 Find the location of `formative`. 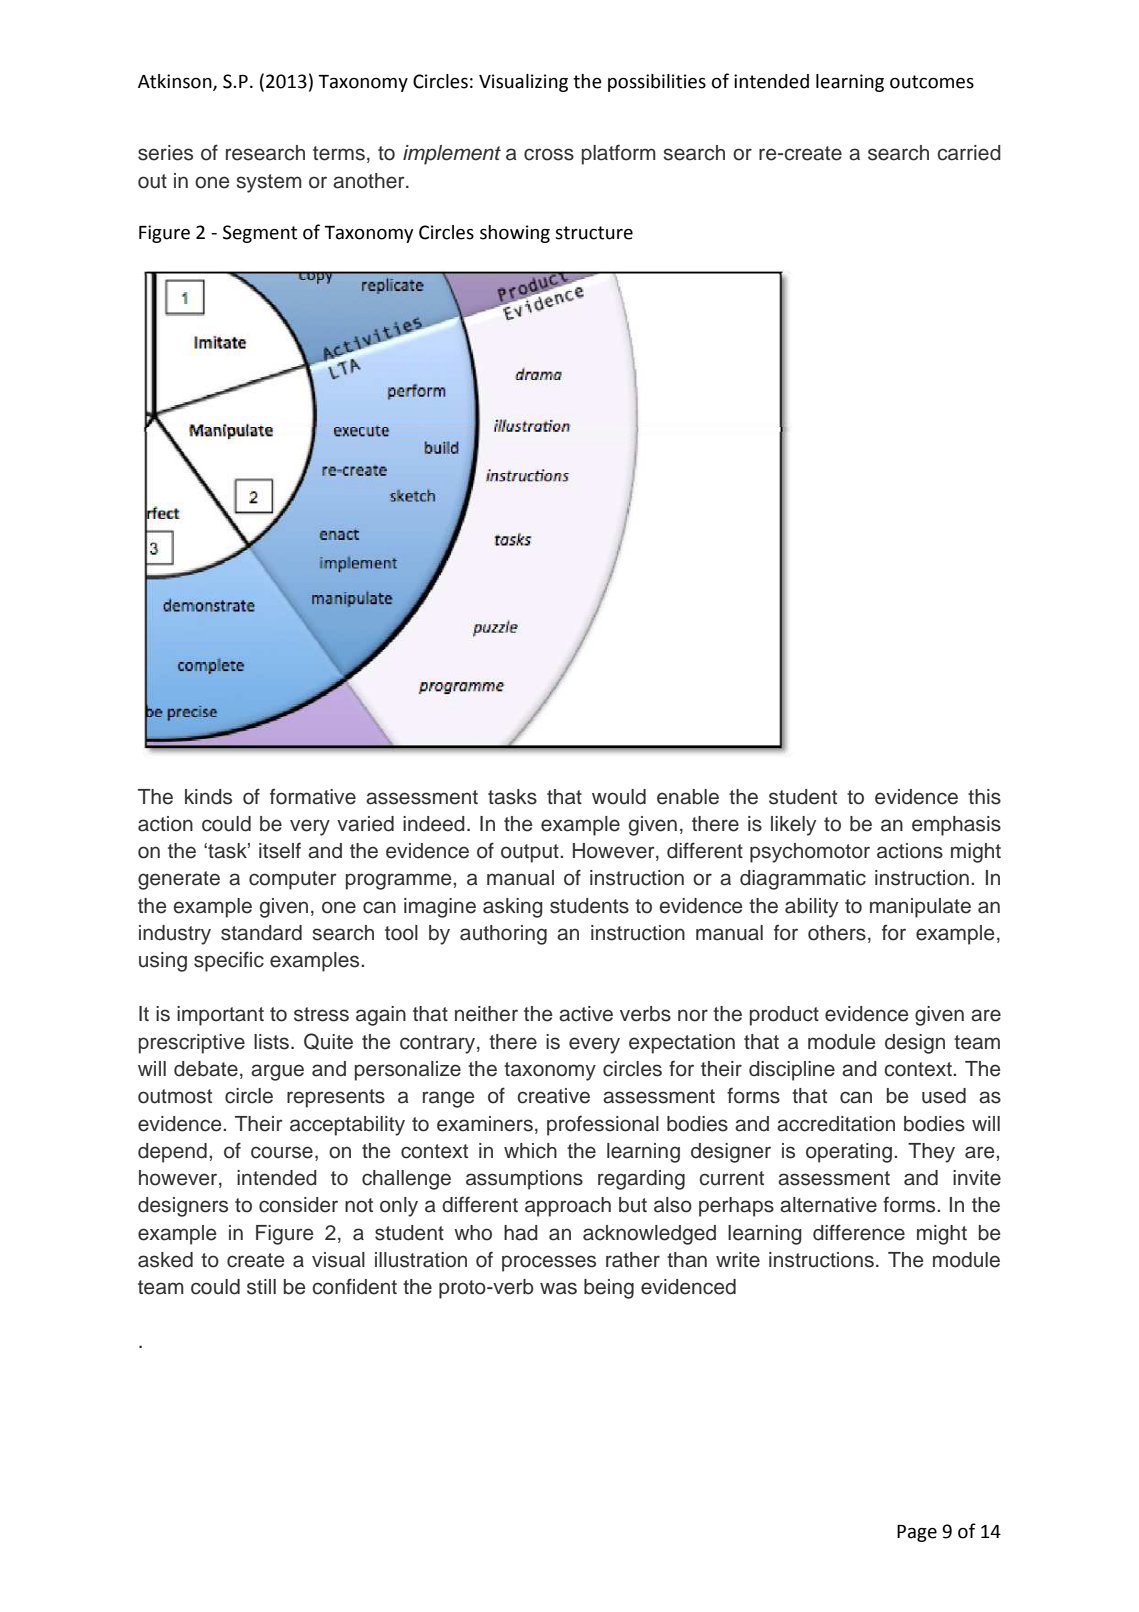

formative is located at coordinates (313, 796).
